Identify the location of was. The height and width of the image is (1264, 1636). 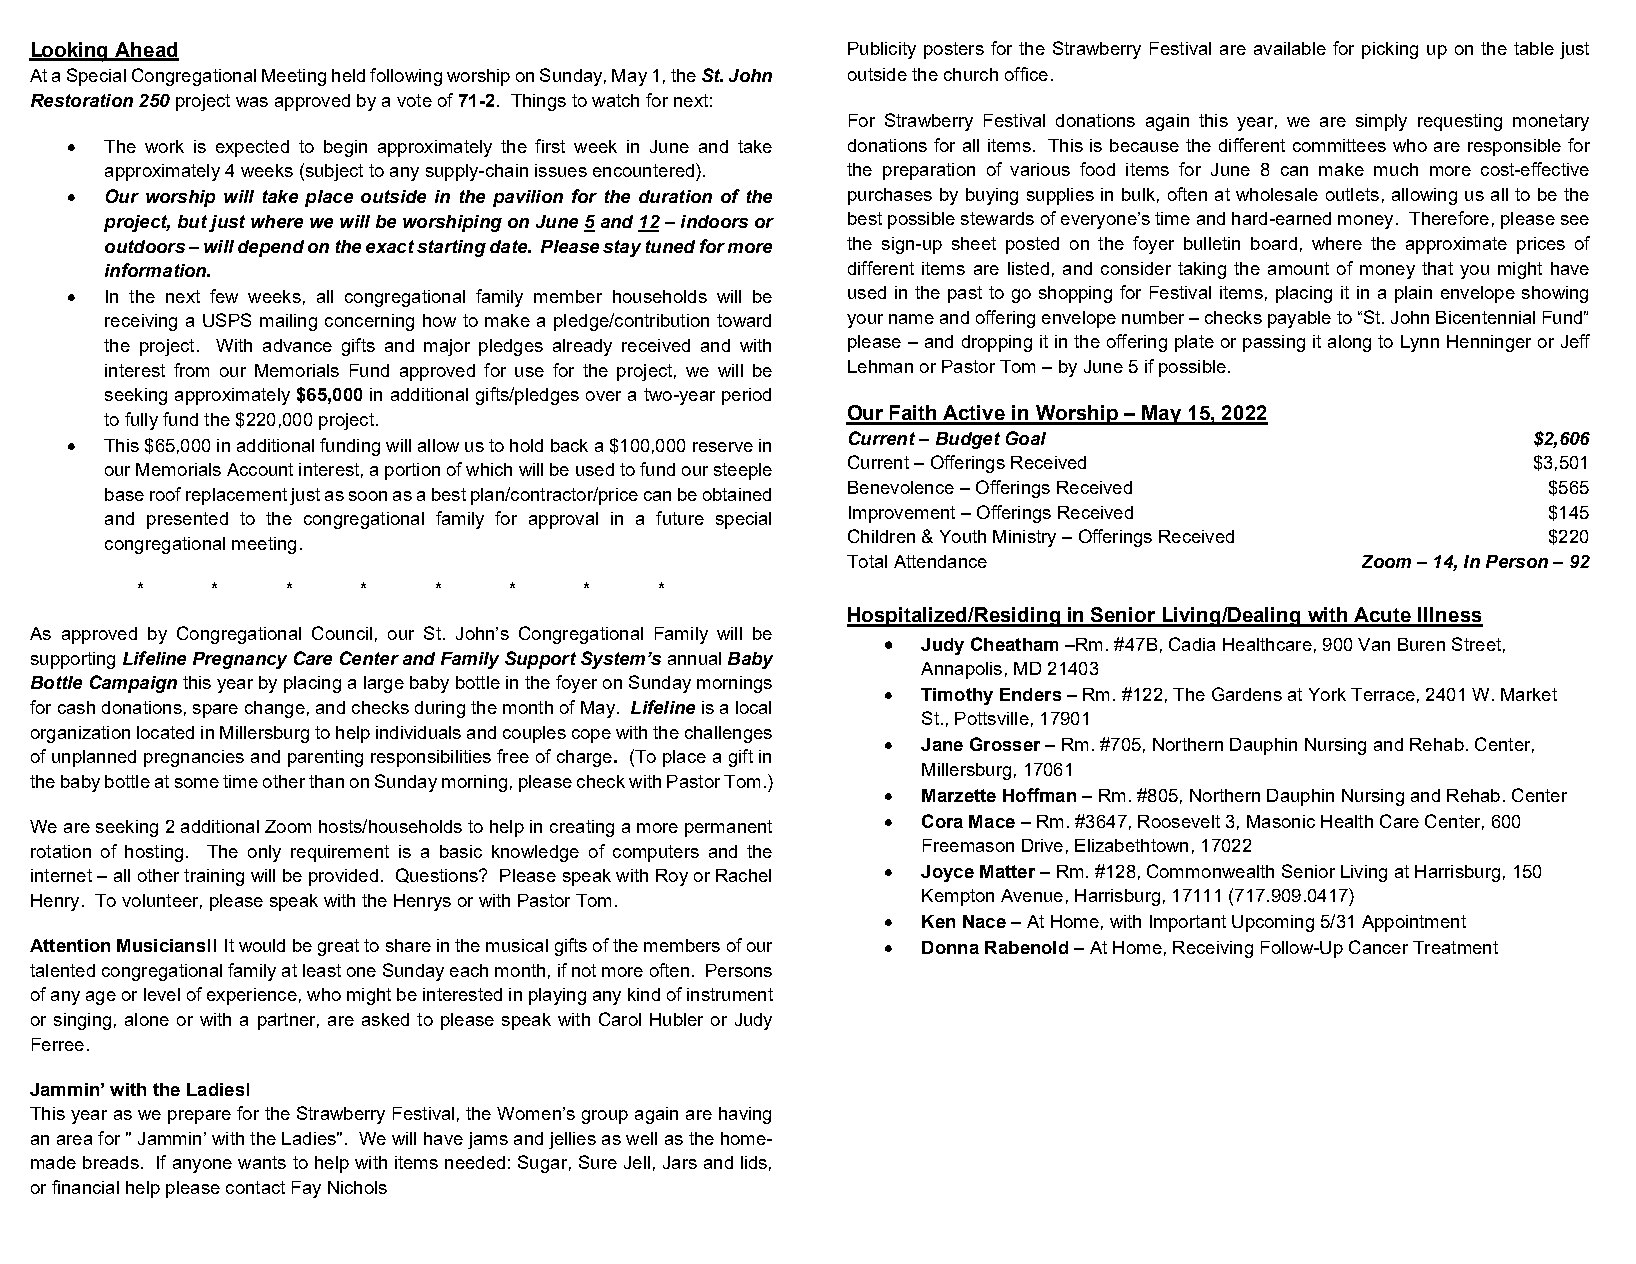
(252, 102).
